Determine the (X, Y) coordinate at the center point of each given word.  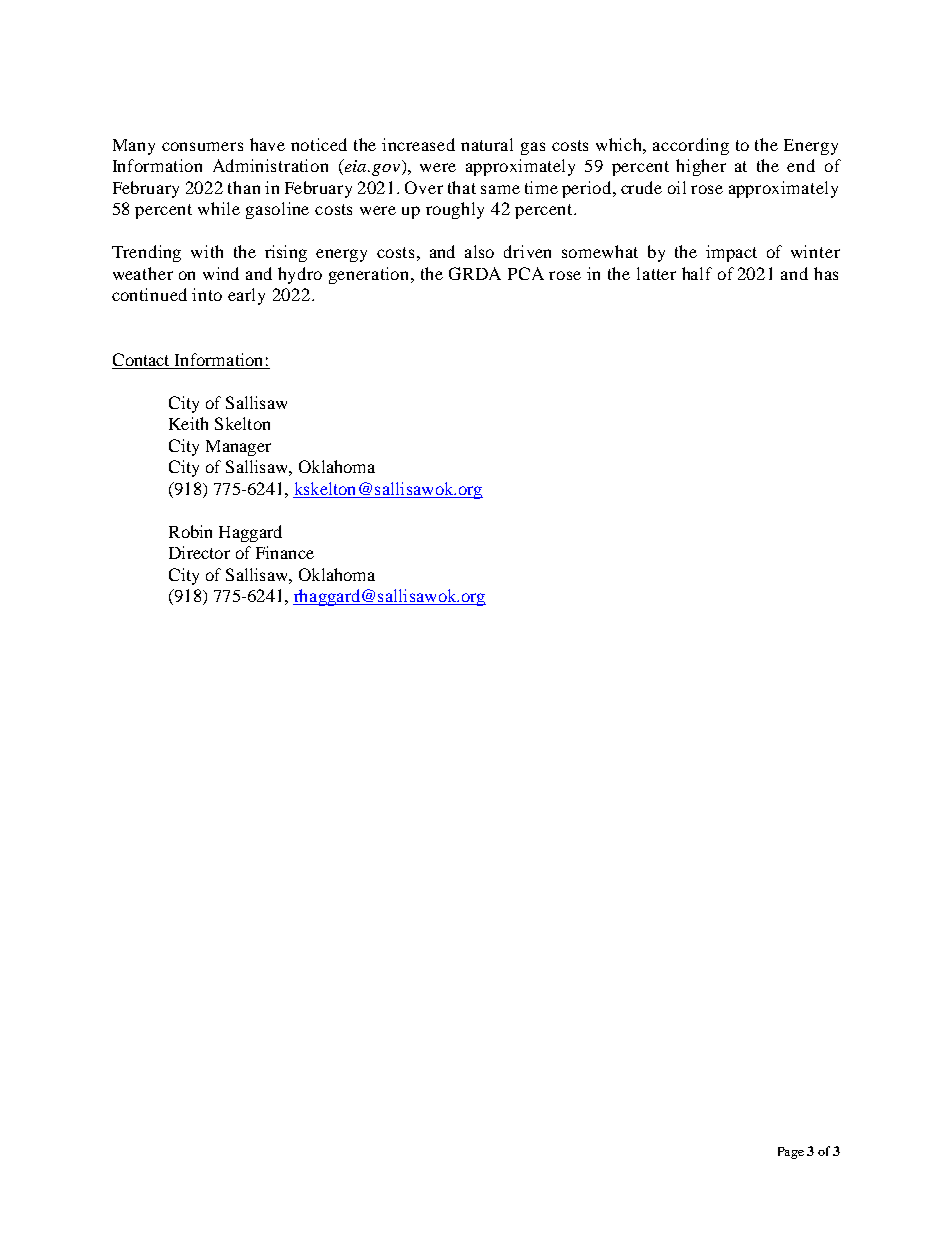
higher (701, 167)
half (697, 273)
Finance (285, 552)
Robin (190, 531)
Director (199, 552)
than (244, 187)
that (462, 187)
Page (791, 1153)
